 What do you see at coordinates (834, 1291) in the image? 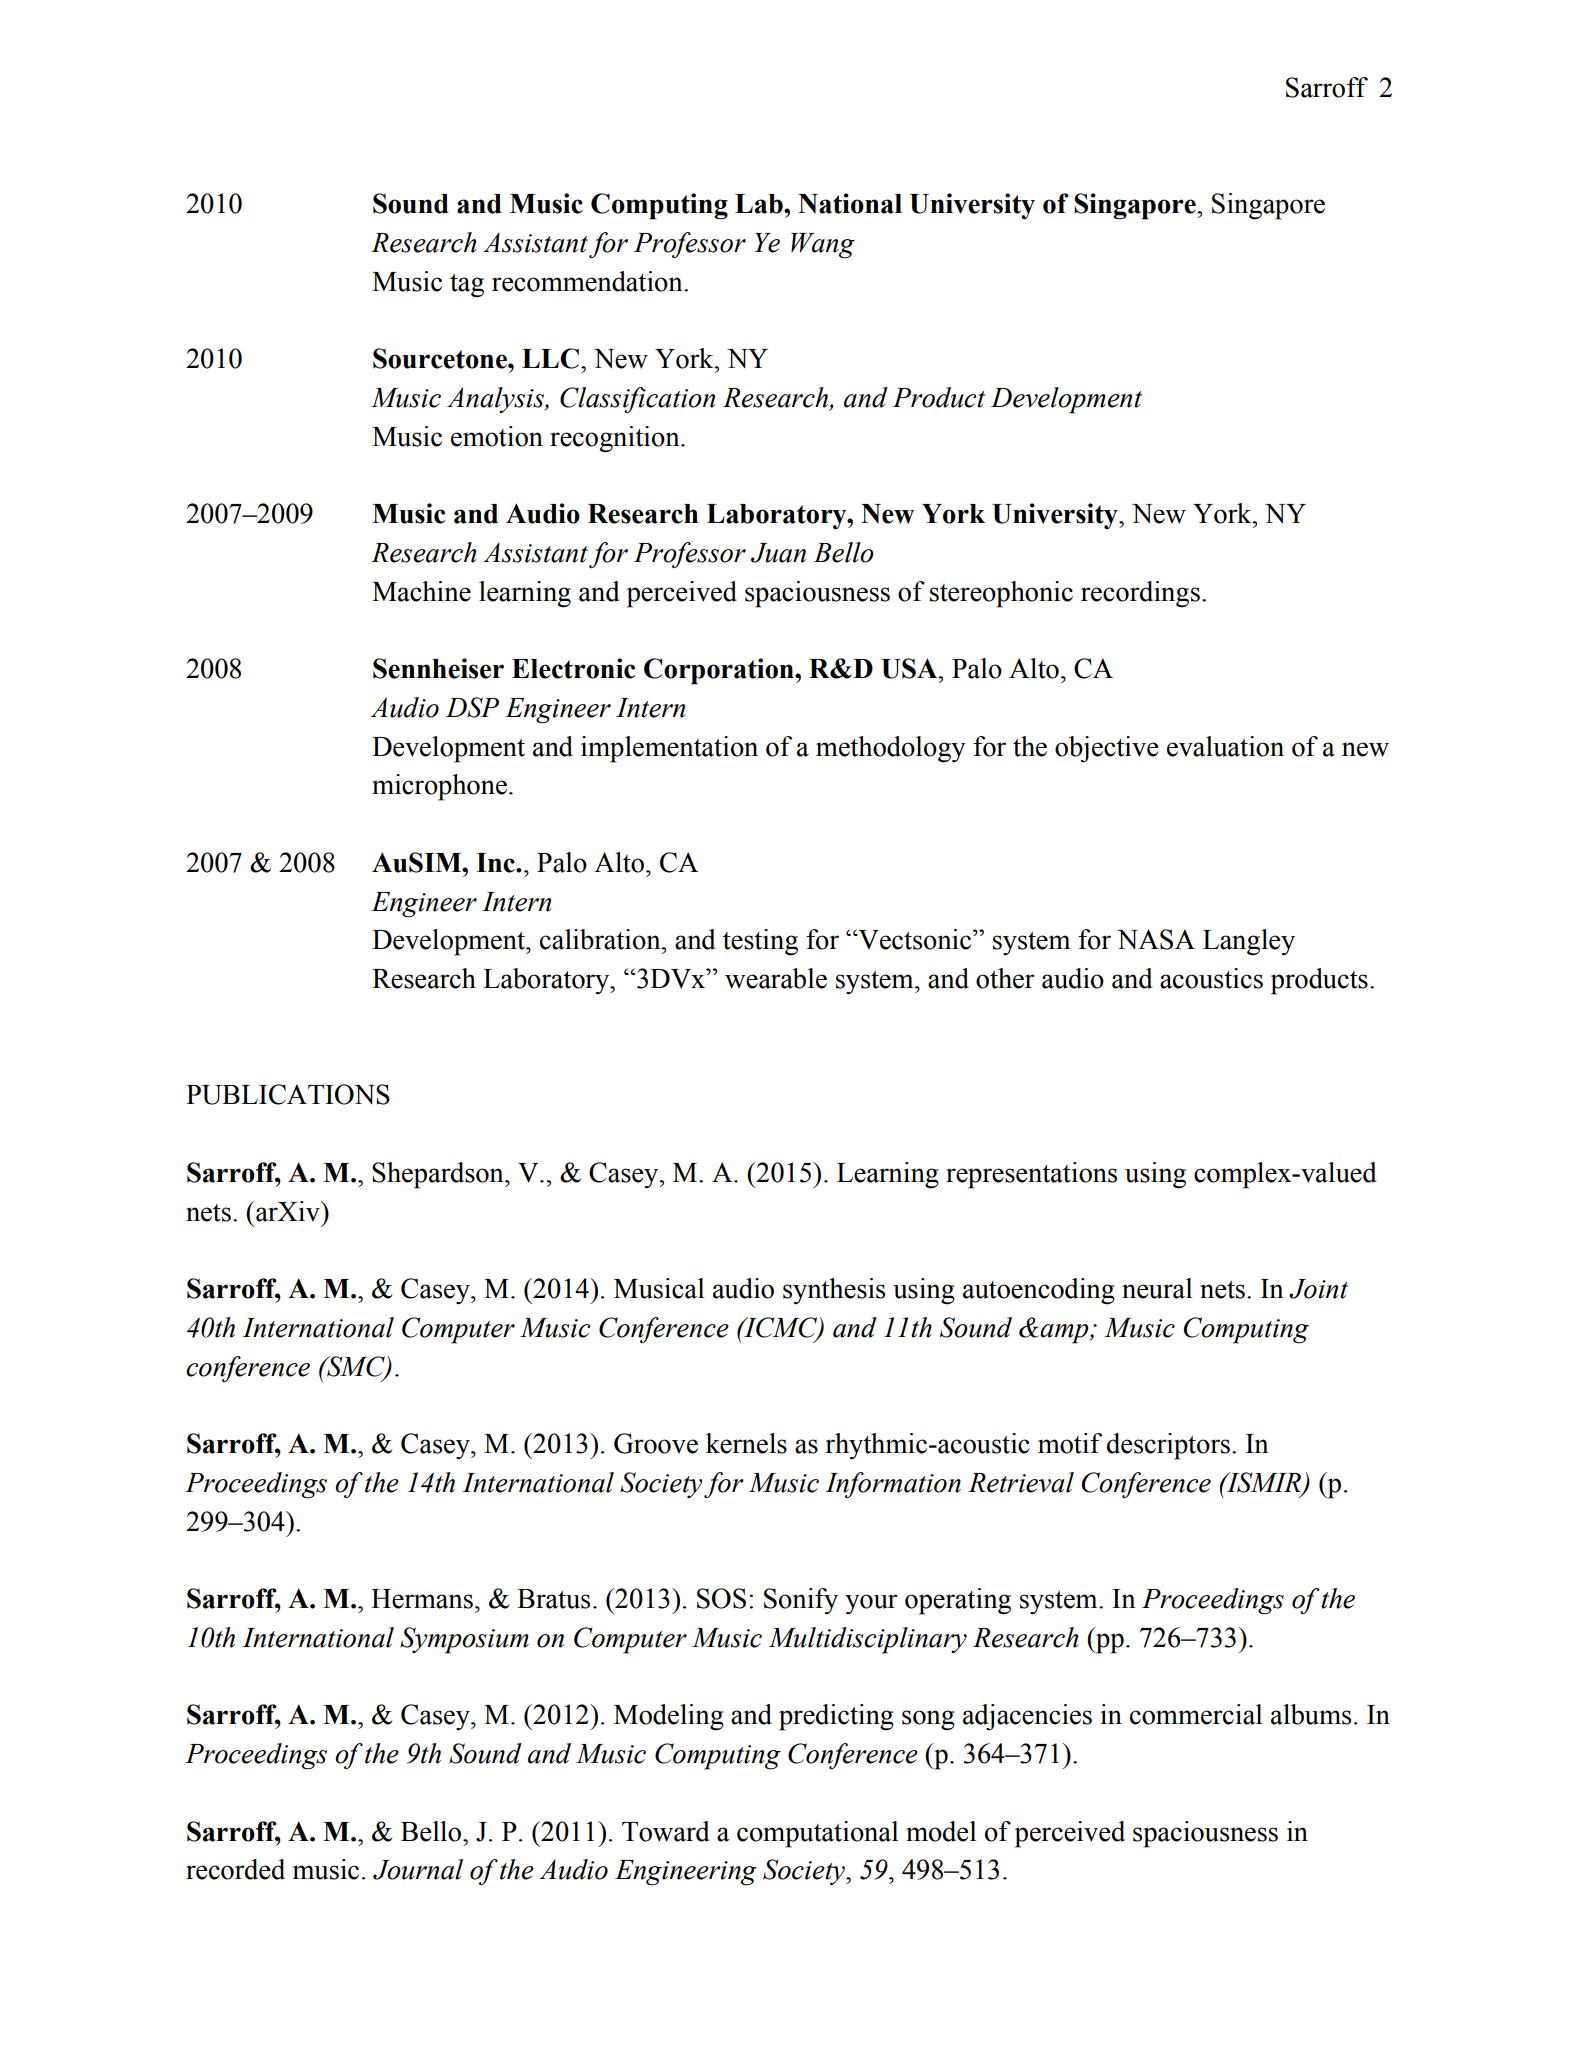
I see `synthesis` at bounding box center [834, 1291].
